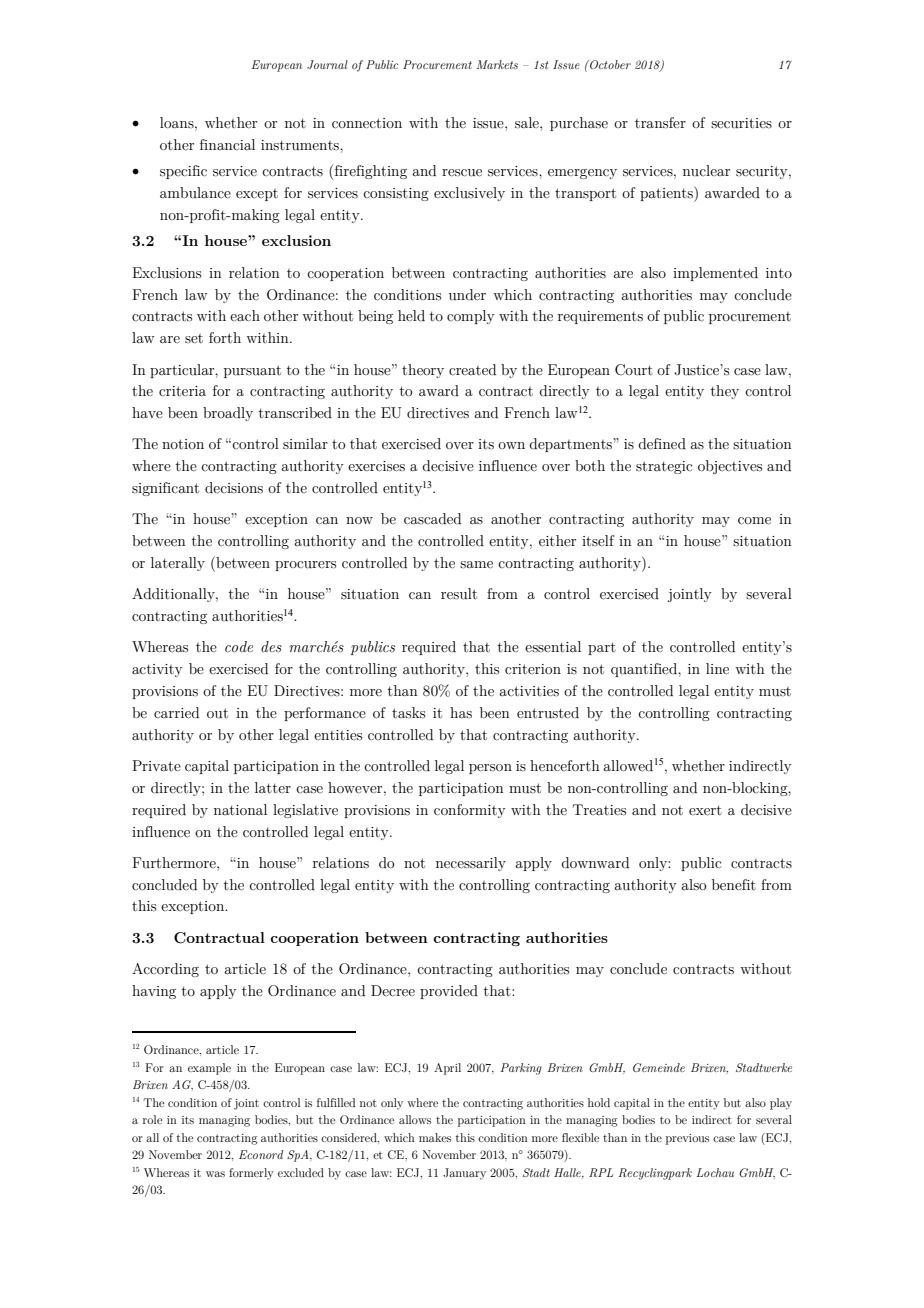  I want to click on Markets, so click(497, 64).
